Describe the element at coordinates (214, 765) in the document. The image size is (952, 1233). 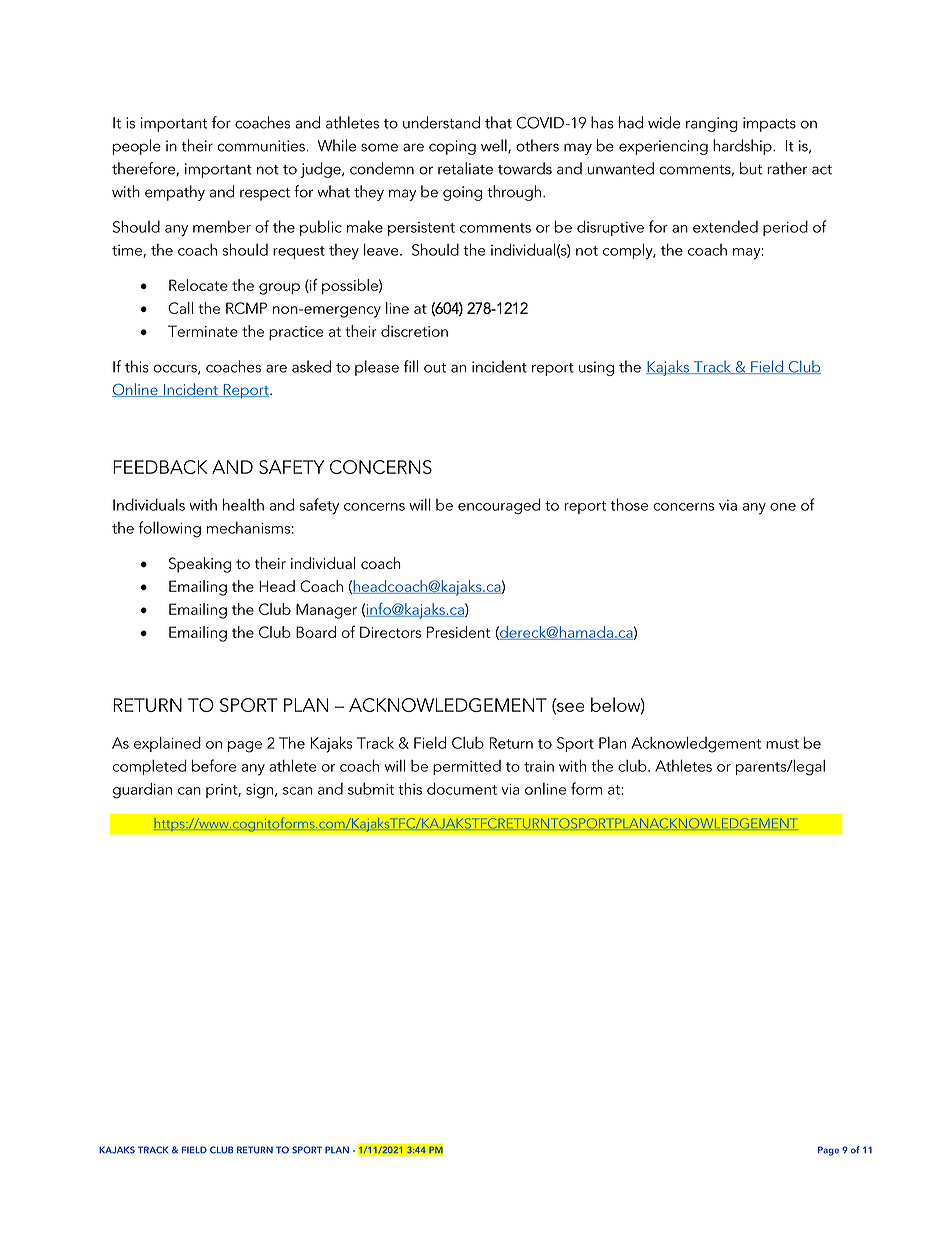
I see `before` at that location.
